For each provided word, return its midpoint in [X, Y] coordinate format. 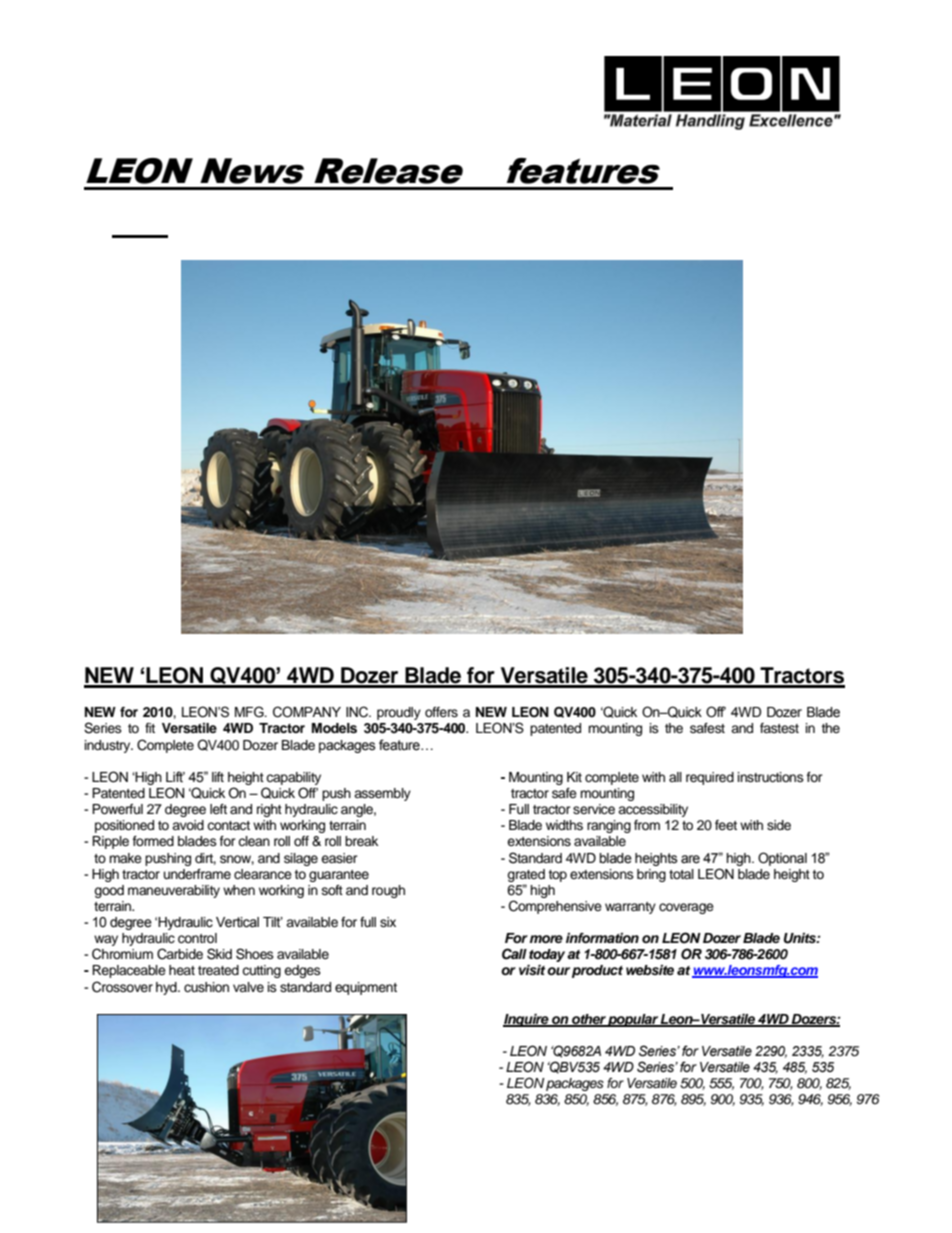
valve [248, 987]
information [602, 938]
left [218, 809]
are [690, 859]
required [710, 778]
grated [526, 875]
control [197, 938]
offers [441, 712]
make [125, 858]
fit [150, 728]
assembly [382, 794]
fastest [779, 728]
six [388, 922]
